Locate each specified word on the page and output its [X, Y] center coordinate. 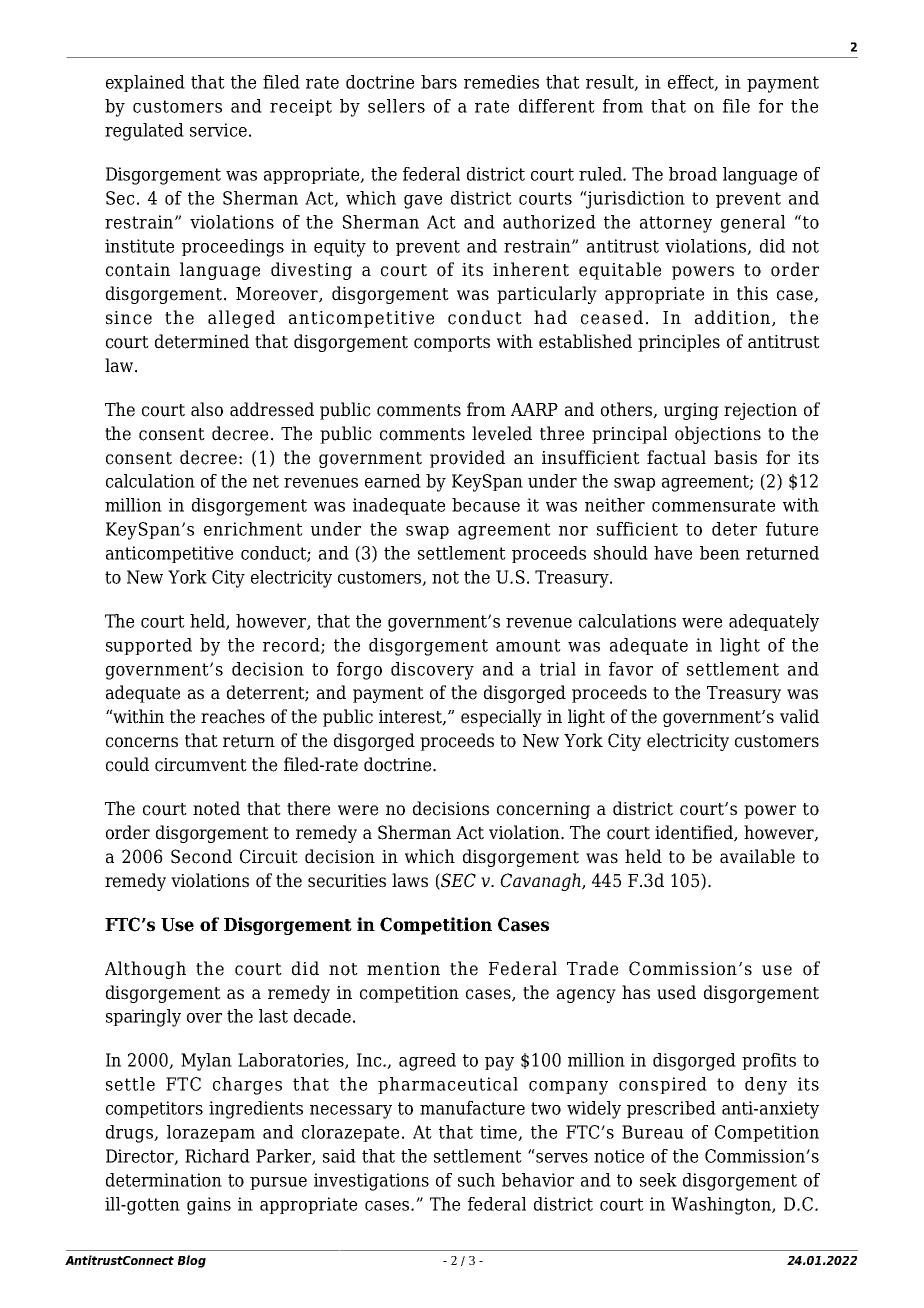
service [218, 130]
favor [631, 669]
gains [209, 1206]
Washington [722, 1206]
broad [693, 174]
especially [501, 718]
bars [439, 82]
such [476, 1180]
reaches [233, 716]
